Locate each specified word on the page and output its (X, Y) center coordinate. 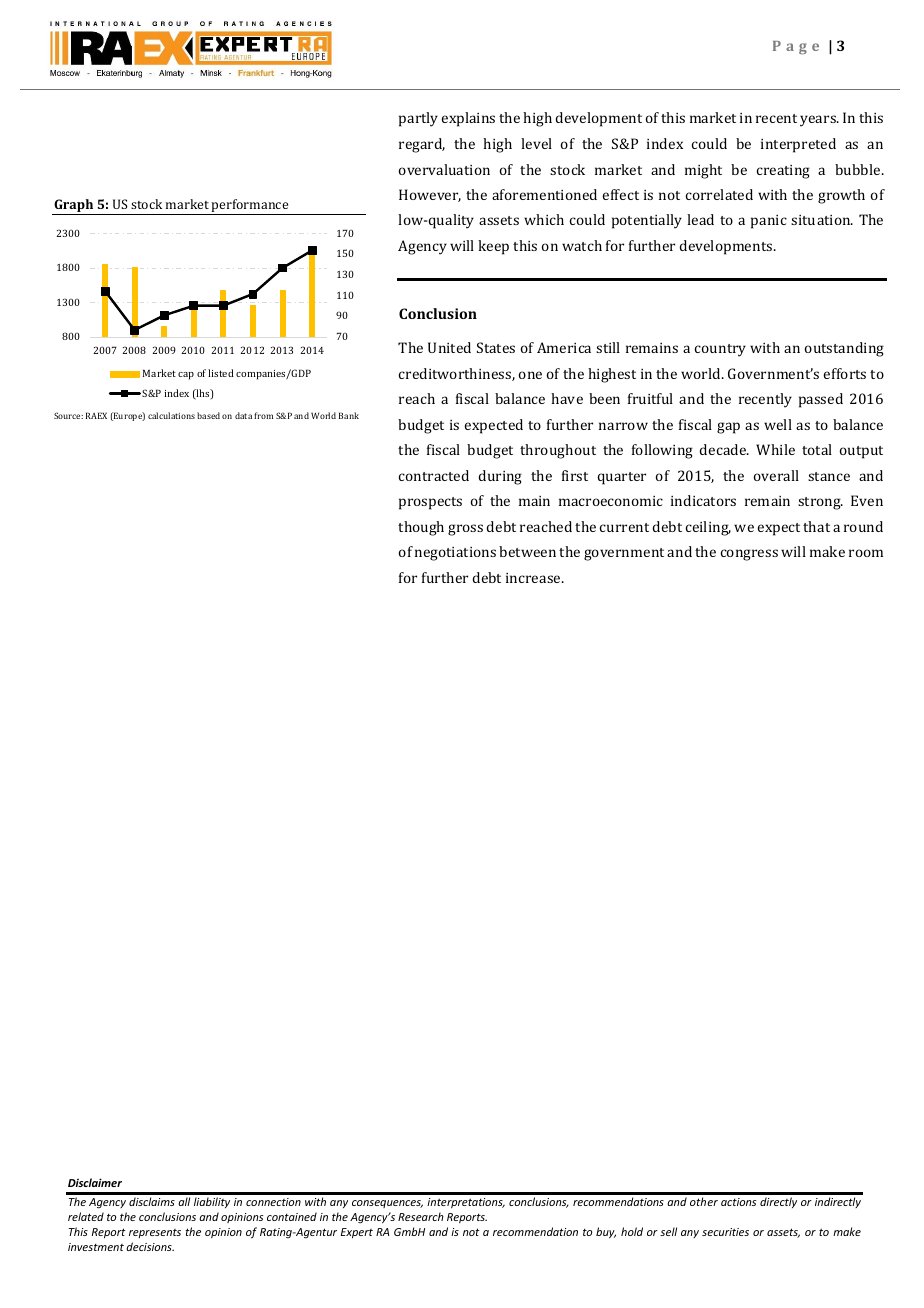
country (720, 350)
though (421, 528)
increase (534, 578)
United (449, 347)
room (866, 553)
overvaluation (444, 169)
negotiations (455, 554)
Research (421, 1216)
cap (186, 376)
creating (783, 172)
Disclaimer (95, 1182)
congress (749, 555)
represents (155, 1233)
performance (249, 205)
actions (738, 1202)
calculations (171, 415)
